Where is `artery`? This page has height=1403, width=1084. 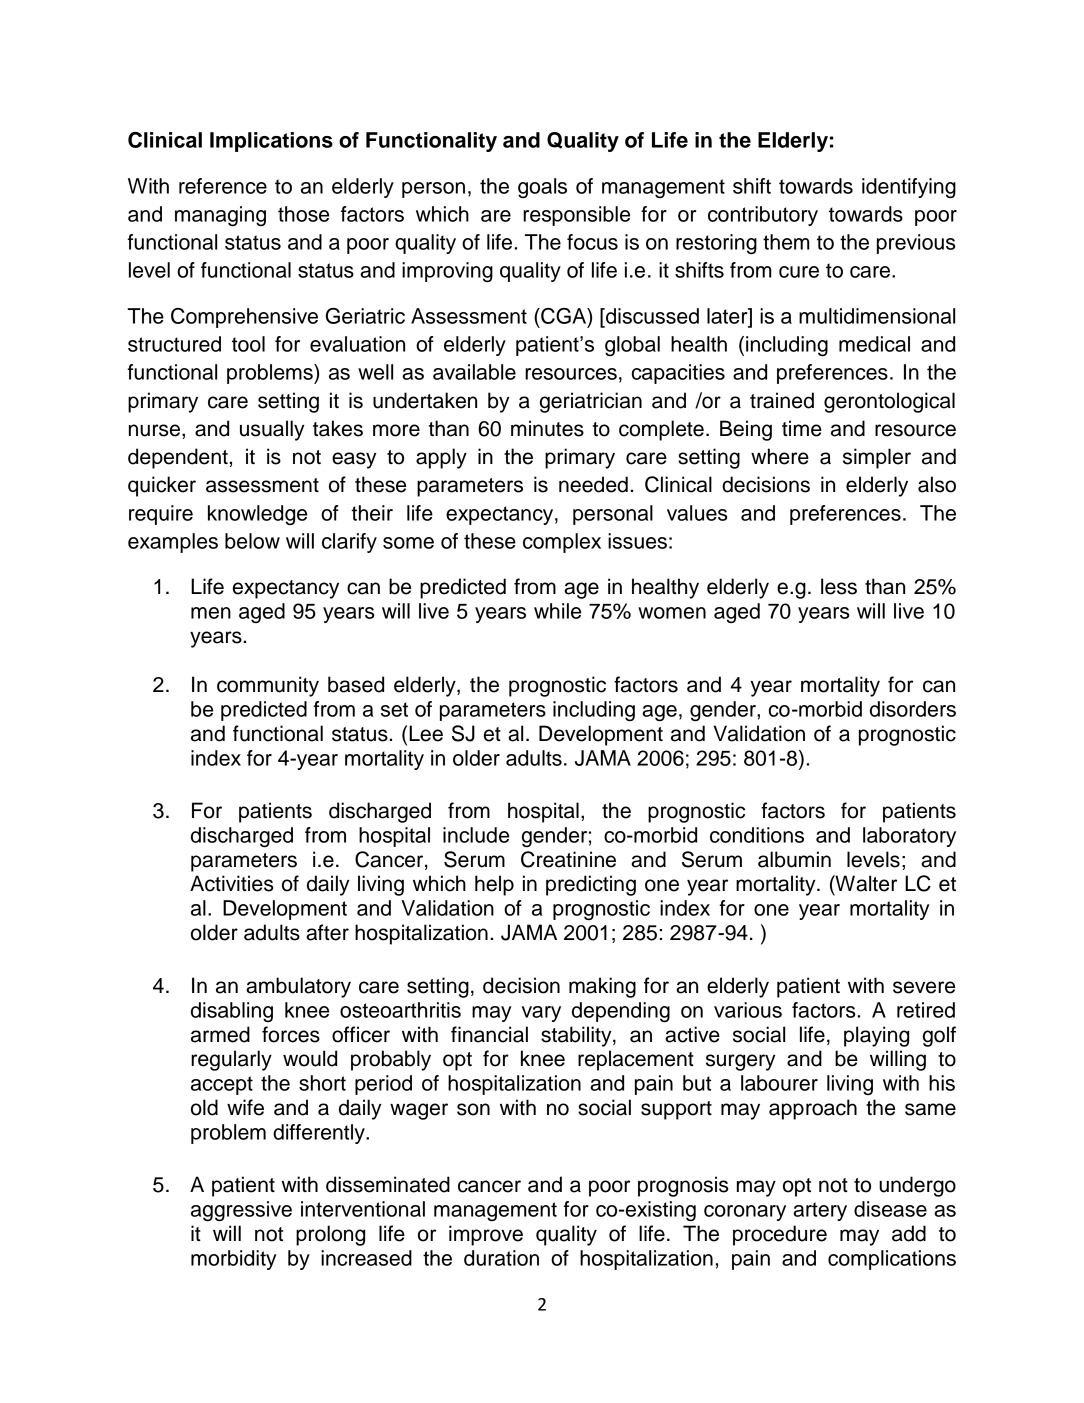 artery is located at coordinates (820, 1211).
